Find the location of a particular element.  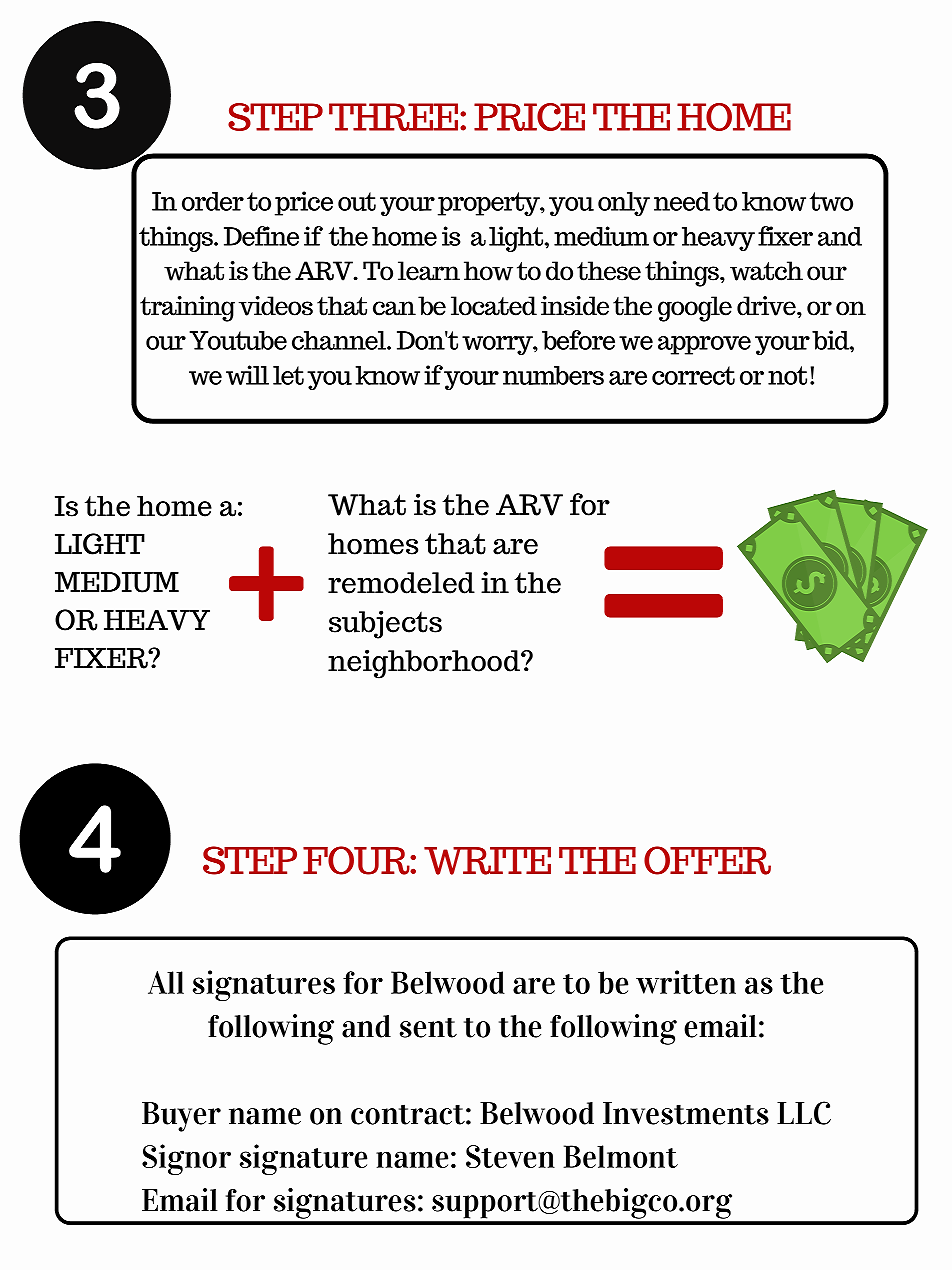

videos is located at coordinates (276, 306).
